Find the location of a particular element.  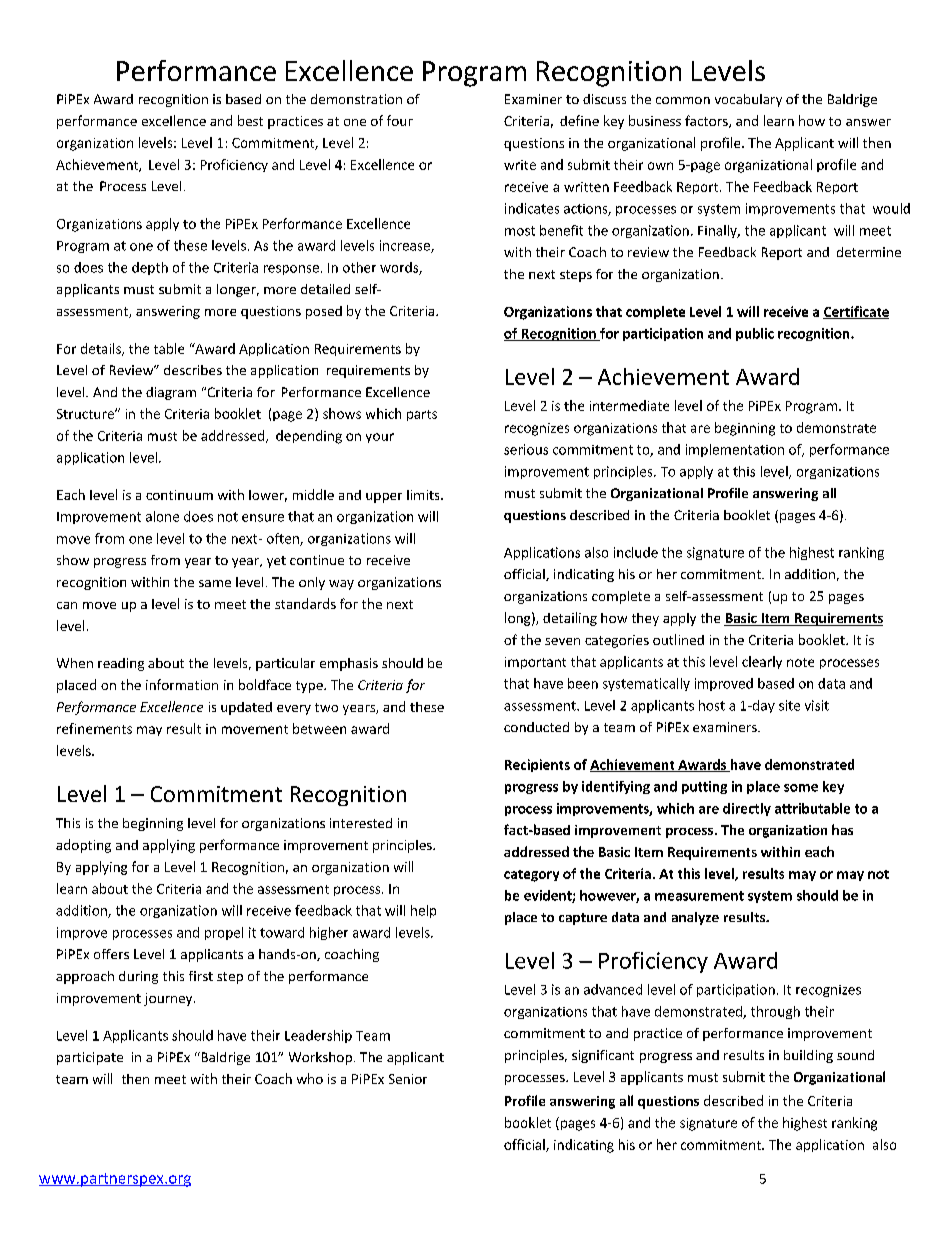

Senior is located at coordinates (408, 1079).
